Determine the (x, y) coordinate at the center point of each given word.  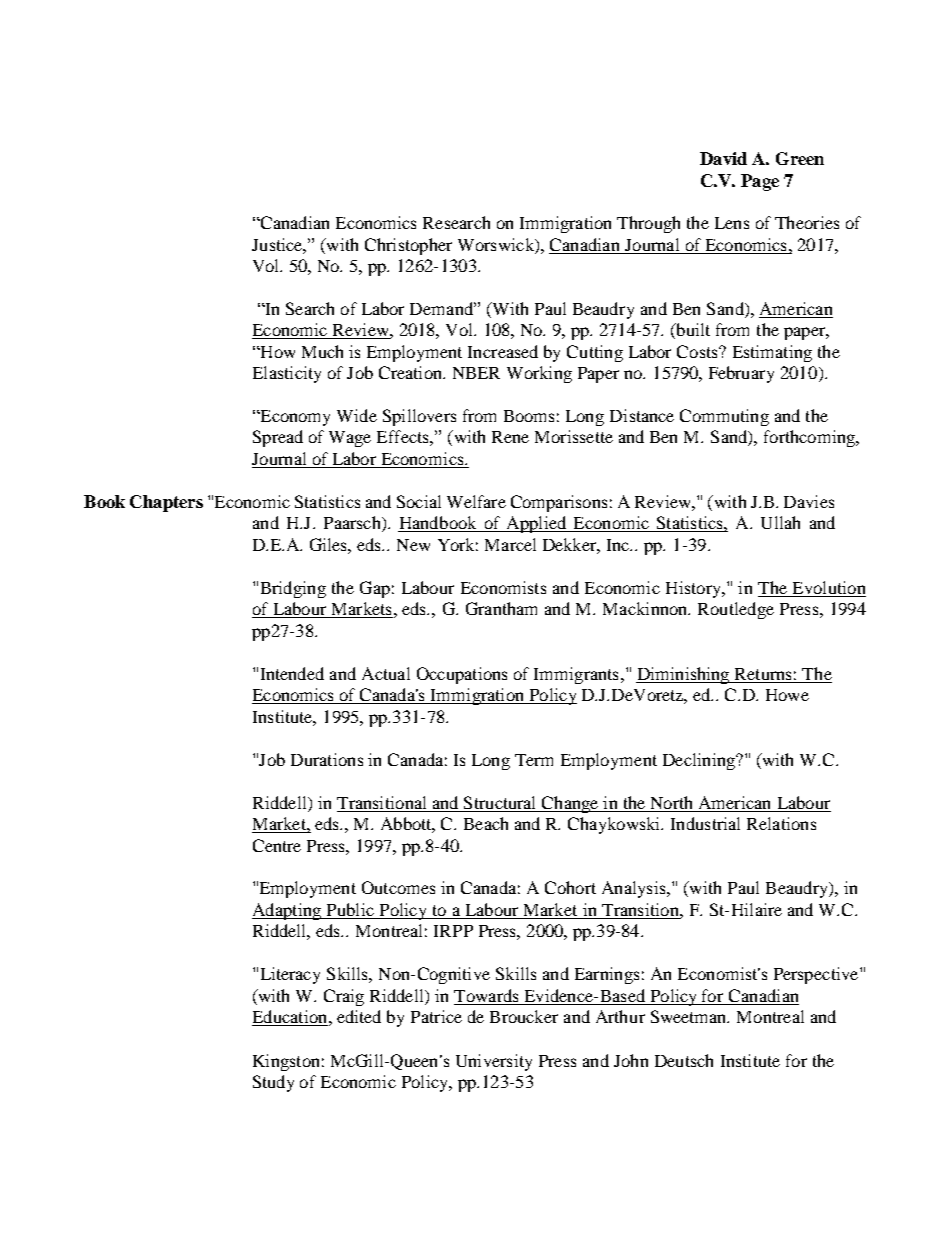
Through (648, 224)
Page (760, 182)
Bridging (293, 589)
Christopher (408, 246)
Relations (781, 823)
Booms (529, 416)
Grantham (501, 608)
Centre (277, 845)
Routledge (736, 610)
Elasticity (287, 374)
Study (273, 1083)
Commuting (724, 417)
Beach (486, 823)
